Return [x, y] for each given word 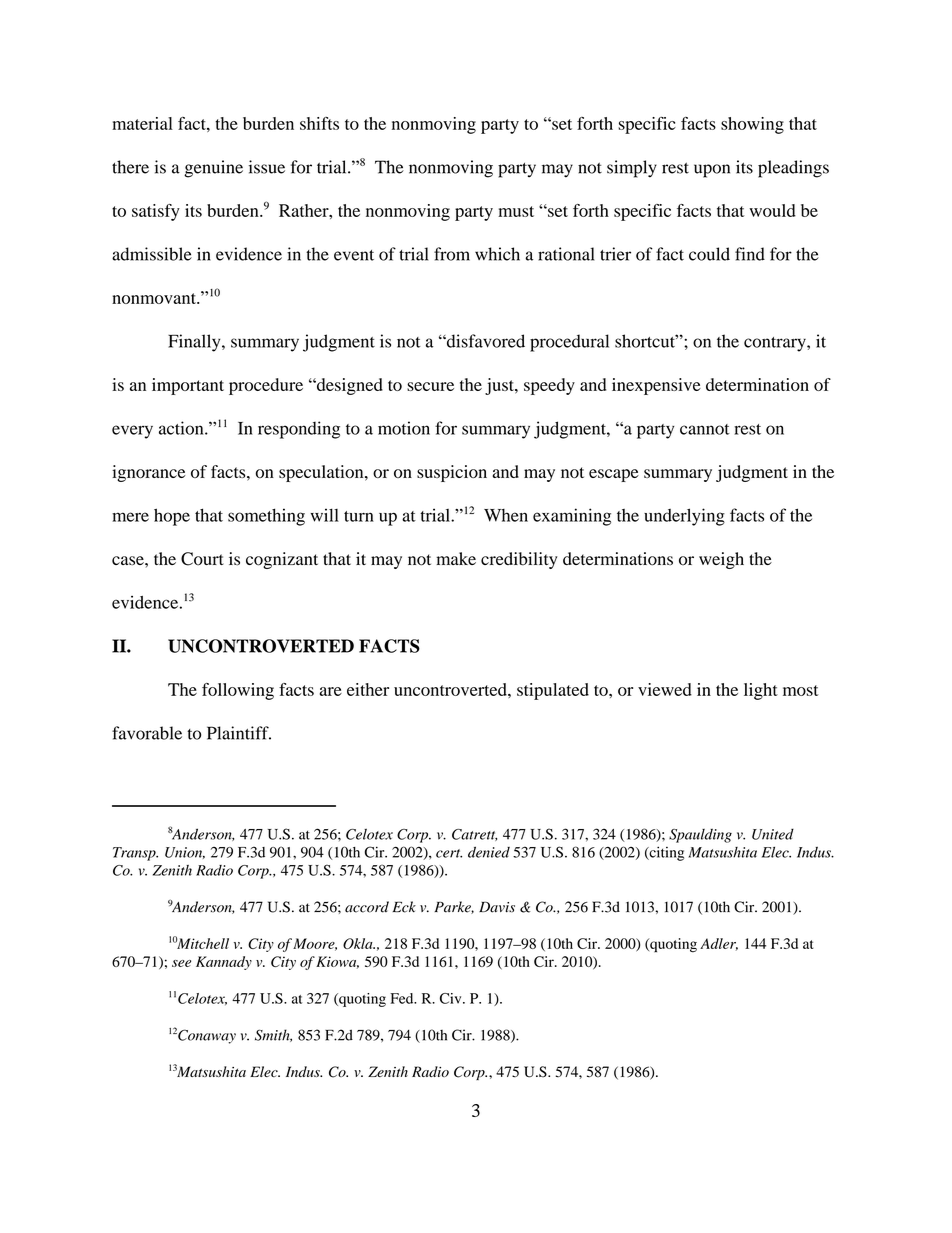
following [238, 691]
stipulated [553, 691]
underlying [684, 517]
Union [185, 853]
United [773, 834]
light [761, 691]
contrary [776, 344]
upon [712, 171]
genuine [213, 169]
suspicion [452, 473]
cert [449, 853]
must [516, 211]
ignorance [148, 473]
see [181, 963]
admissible [152, 254]
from [452, 254]
